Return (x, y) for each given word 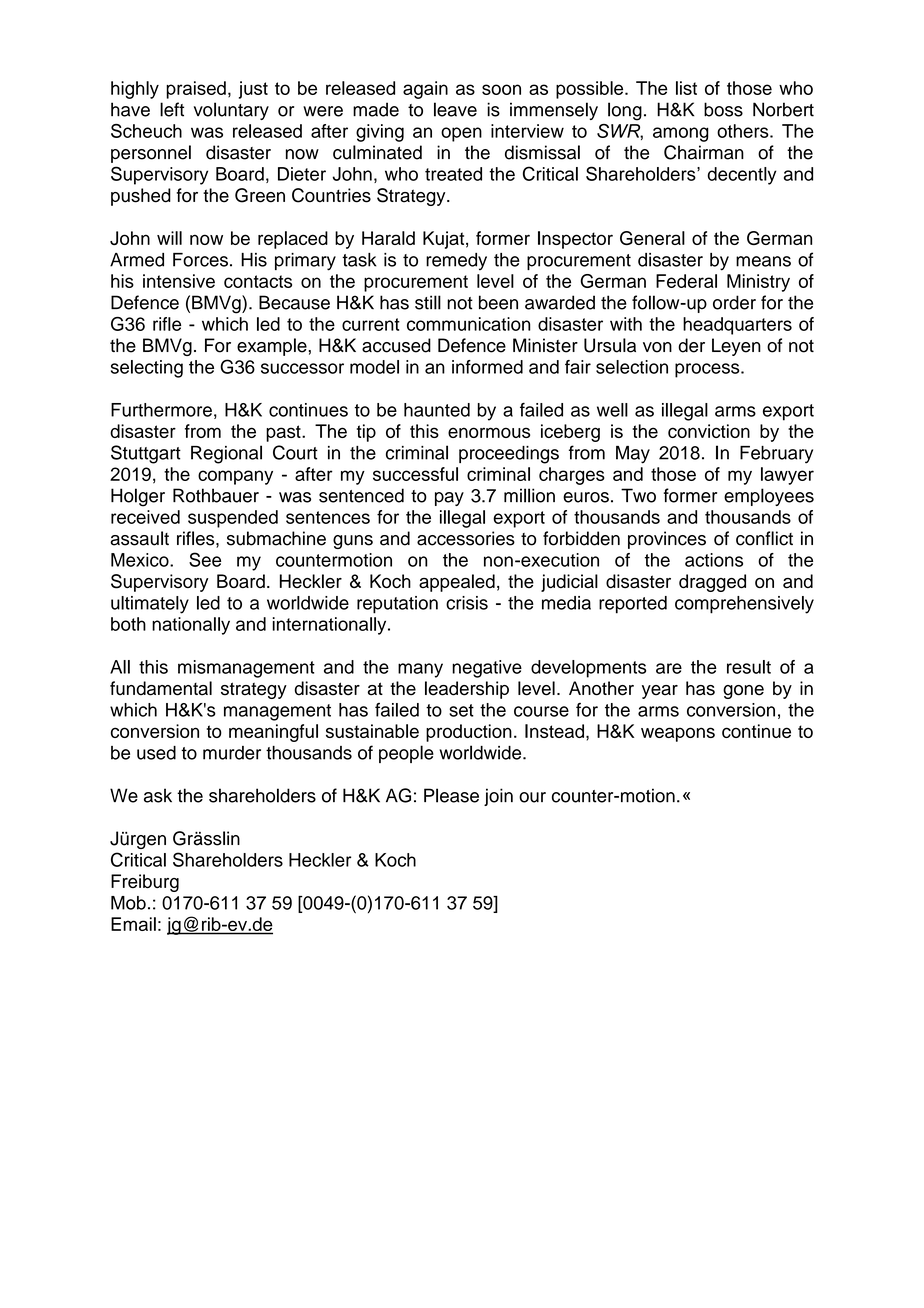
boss (723, 109)
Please (451, 795)
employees (769, 497)
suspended (233, 519)
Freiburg (145, 883)
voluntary (231, 111)
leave (455, 109)
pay (449, 499)
